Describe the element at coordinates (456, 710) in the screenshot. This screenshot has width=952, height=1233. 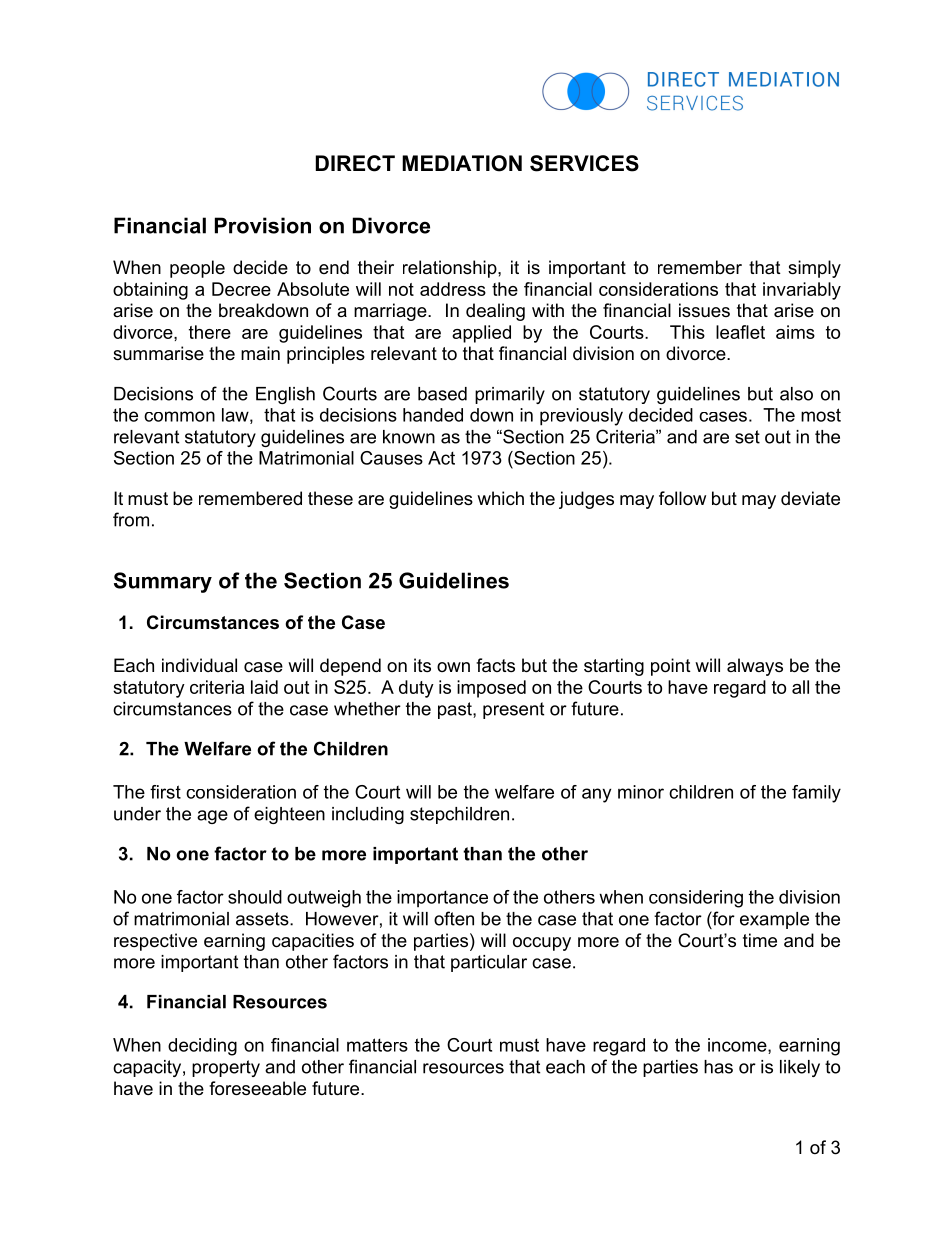
I see `past` at that location.
